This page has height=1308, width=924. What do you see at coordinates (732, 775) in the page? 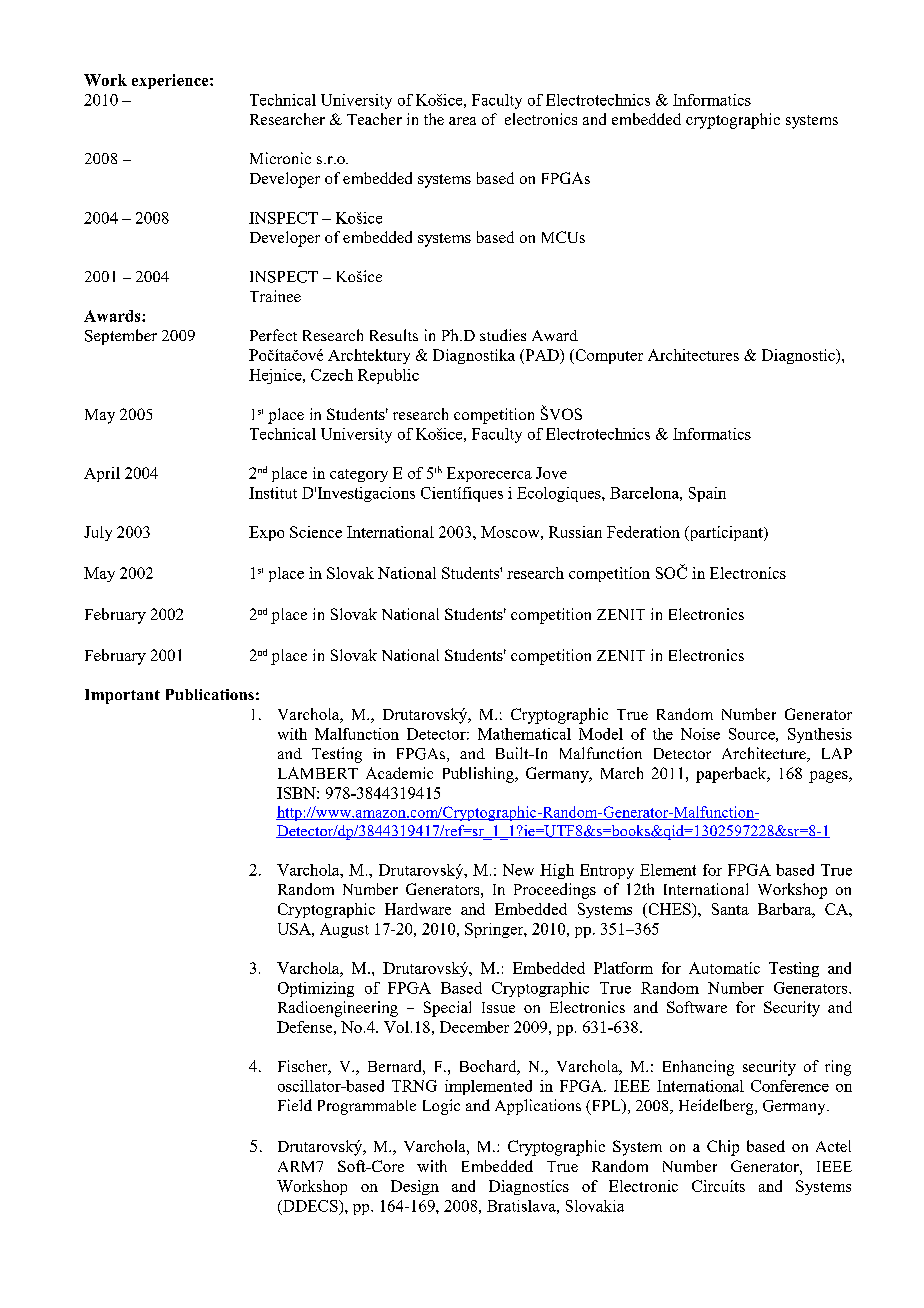
I see `paperback` at bounding box center [732, 775].
